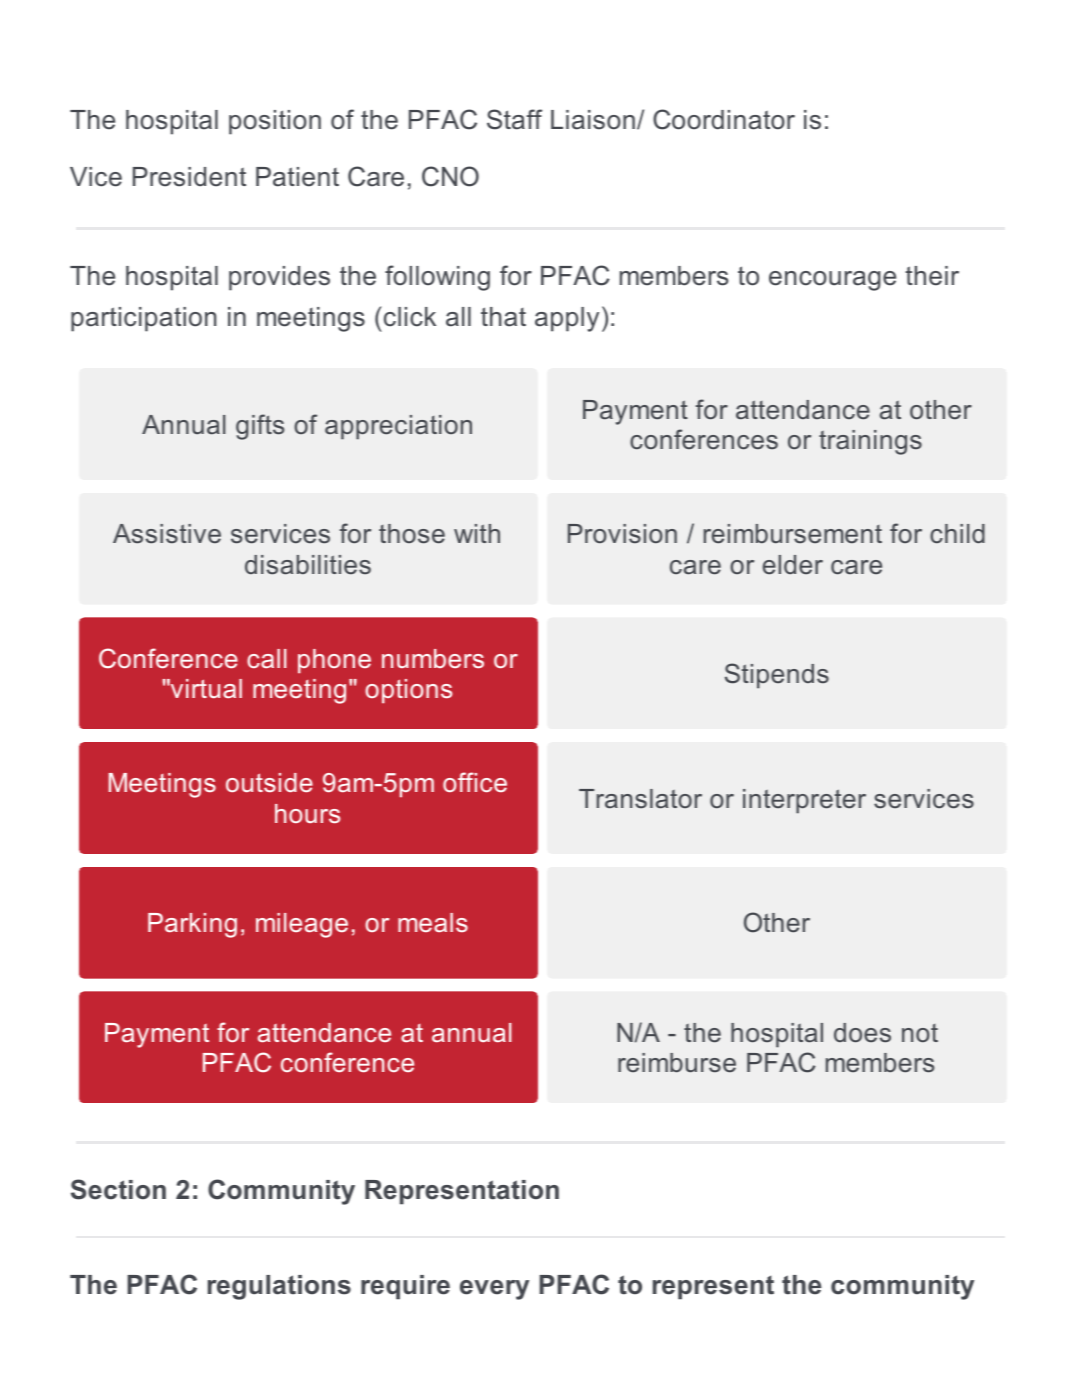 The width and height of the image is (1081, 1399). I want to click on numbers, so click(433, 658).
